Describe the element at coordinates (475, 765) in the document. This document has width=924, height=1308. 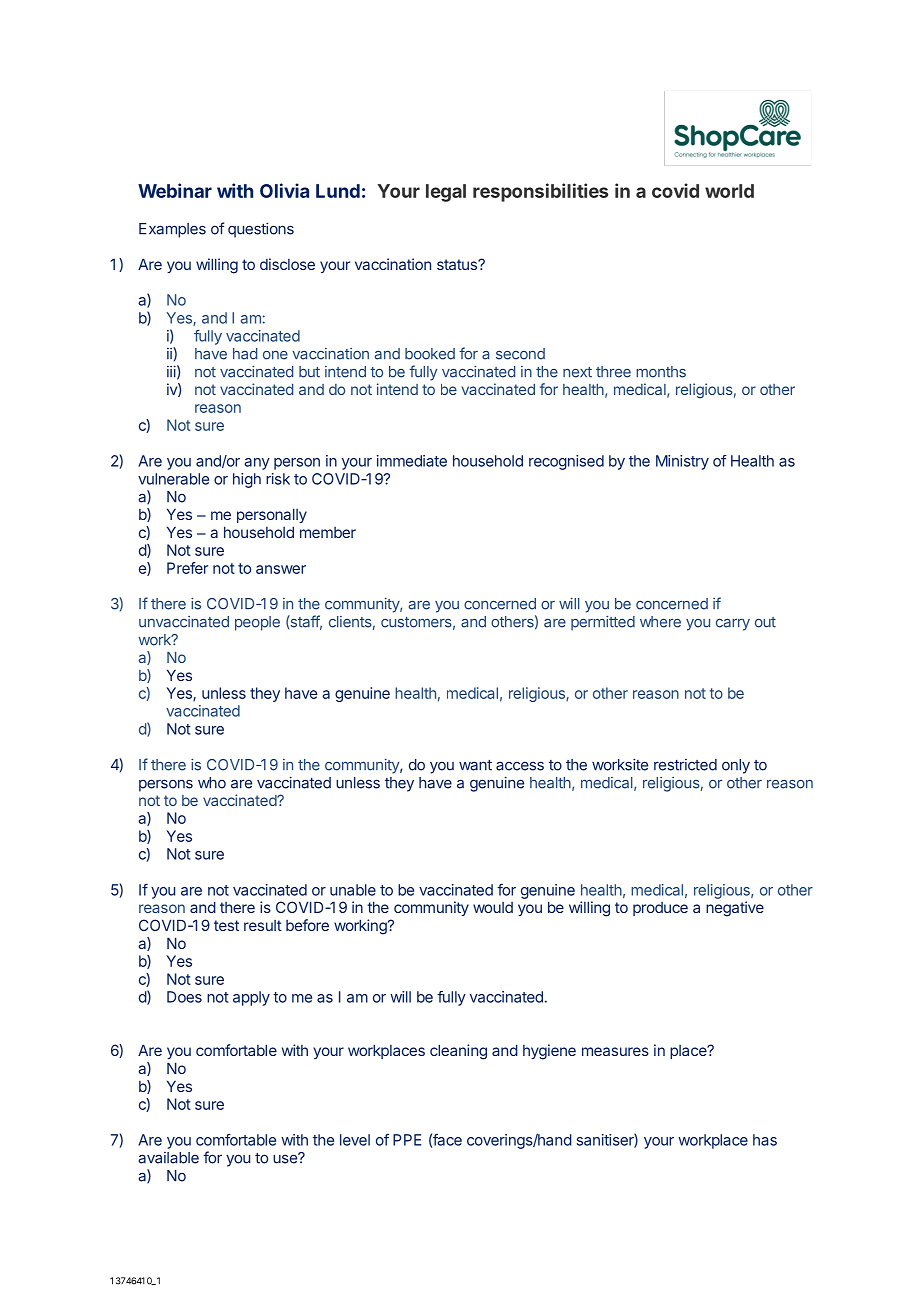
I see `want` at that location.
